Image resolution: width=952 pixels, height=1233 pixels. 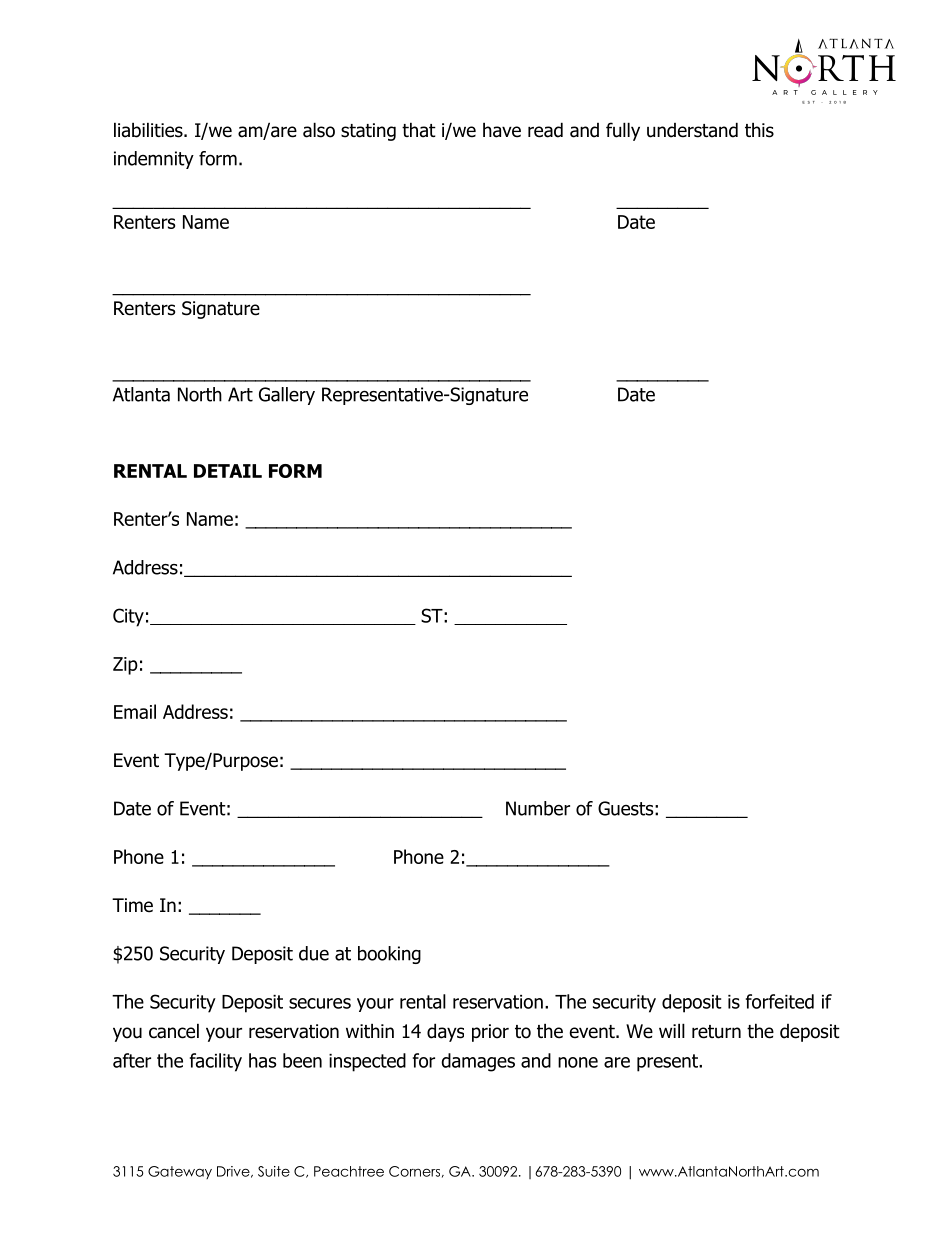 I want to click on that, so click(x=419, y=130).
